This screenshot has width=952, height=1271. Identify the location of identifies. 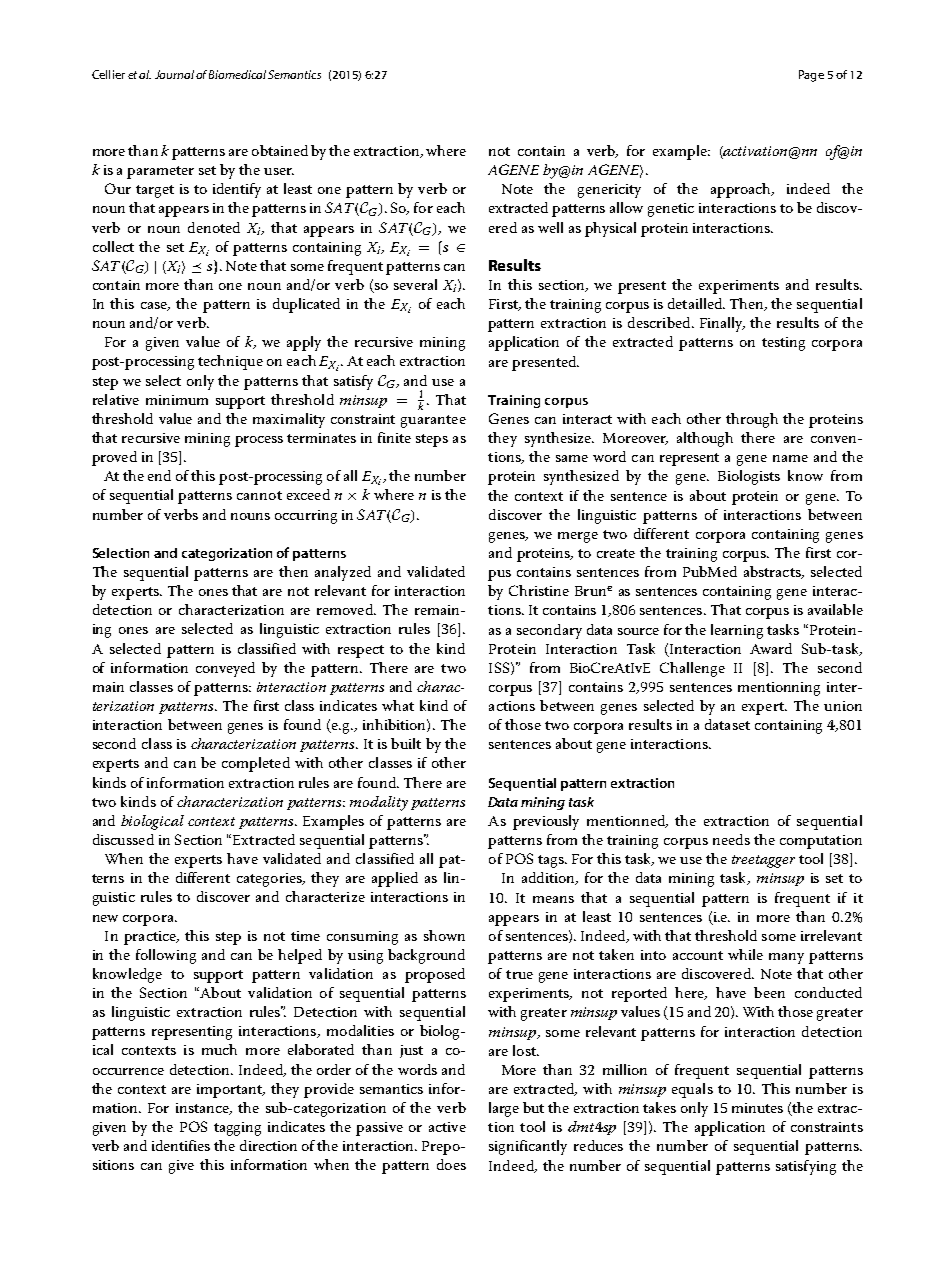
(181, 1145).
